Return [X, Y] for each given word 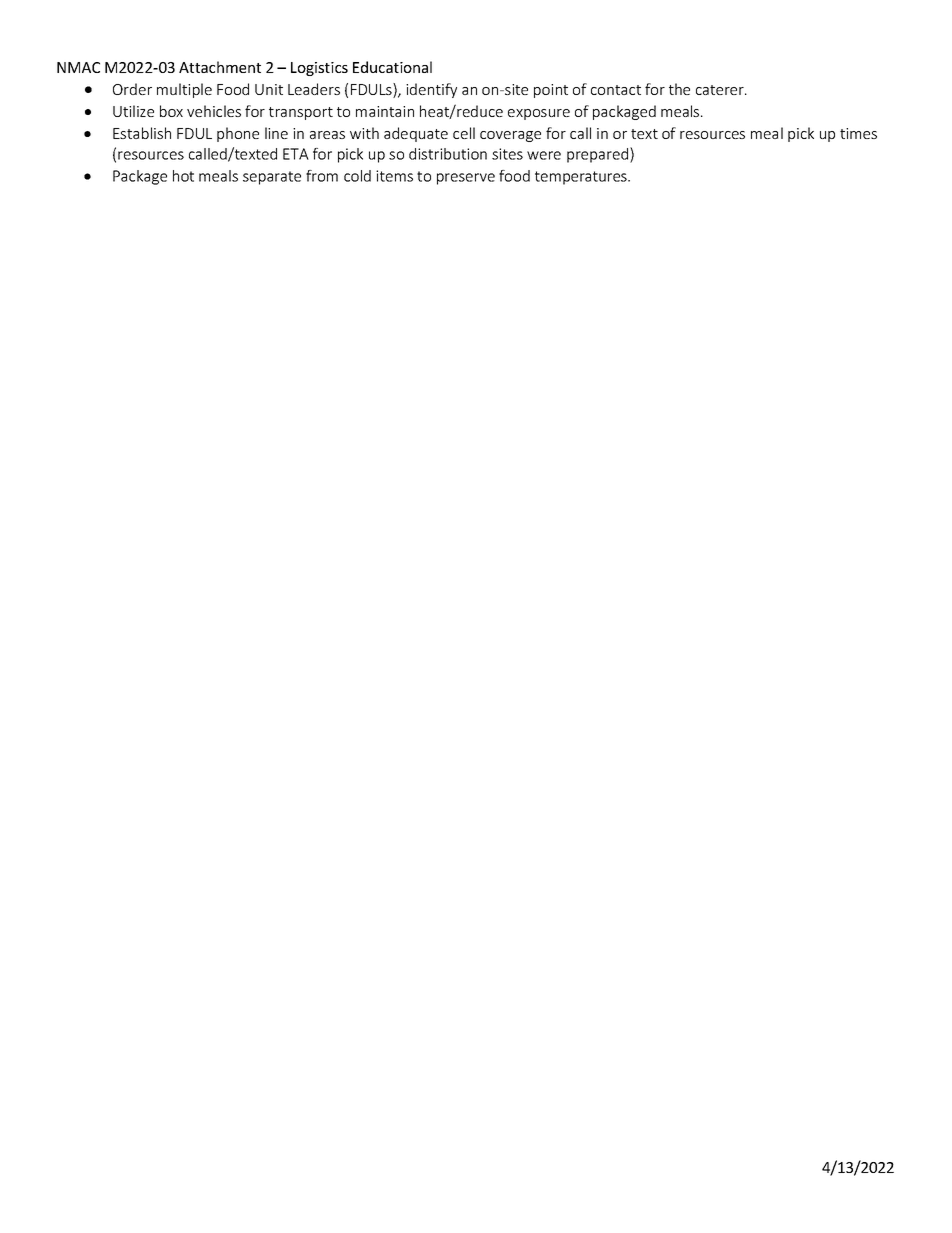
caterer [721, 90]
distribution [448, 154]
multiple [184, 90]
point [551, 91]
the [679, 89]
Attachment [220, 67]
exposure [539, 114]
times [858, 133]
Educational [392, 67]
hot [183, 176]
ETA [296, 154]
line [276, 133]
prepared [599, 155]
